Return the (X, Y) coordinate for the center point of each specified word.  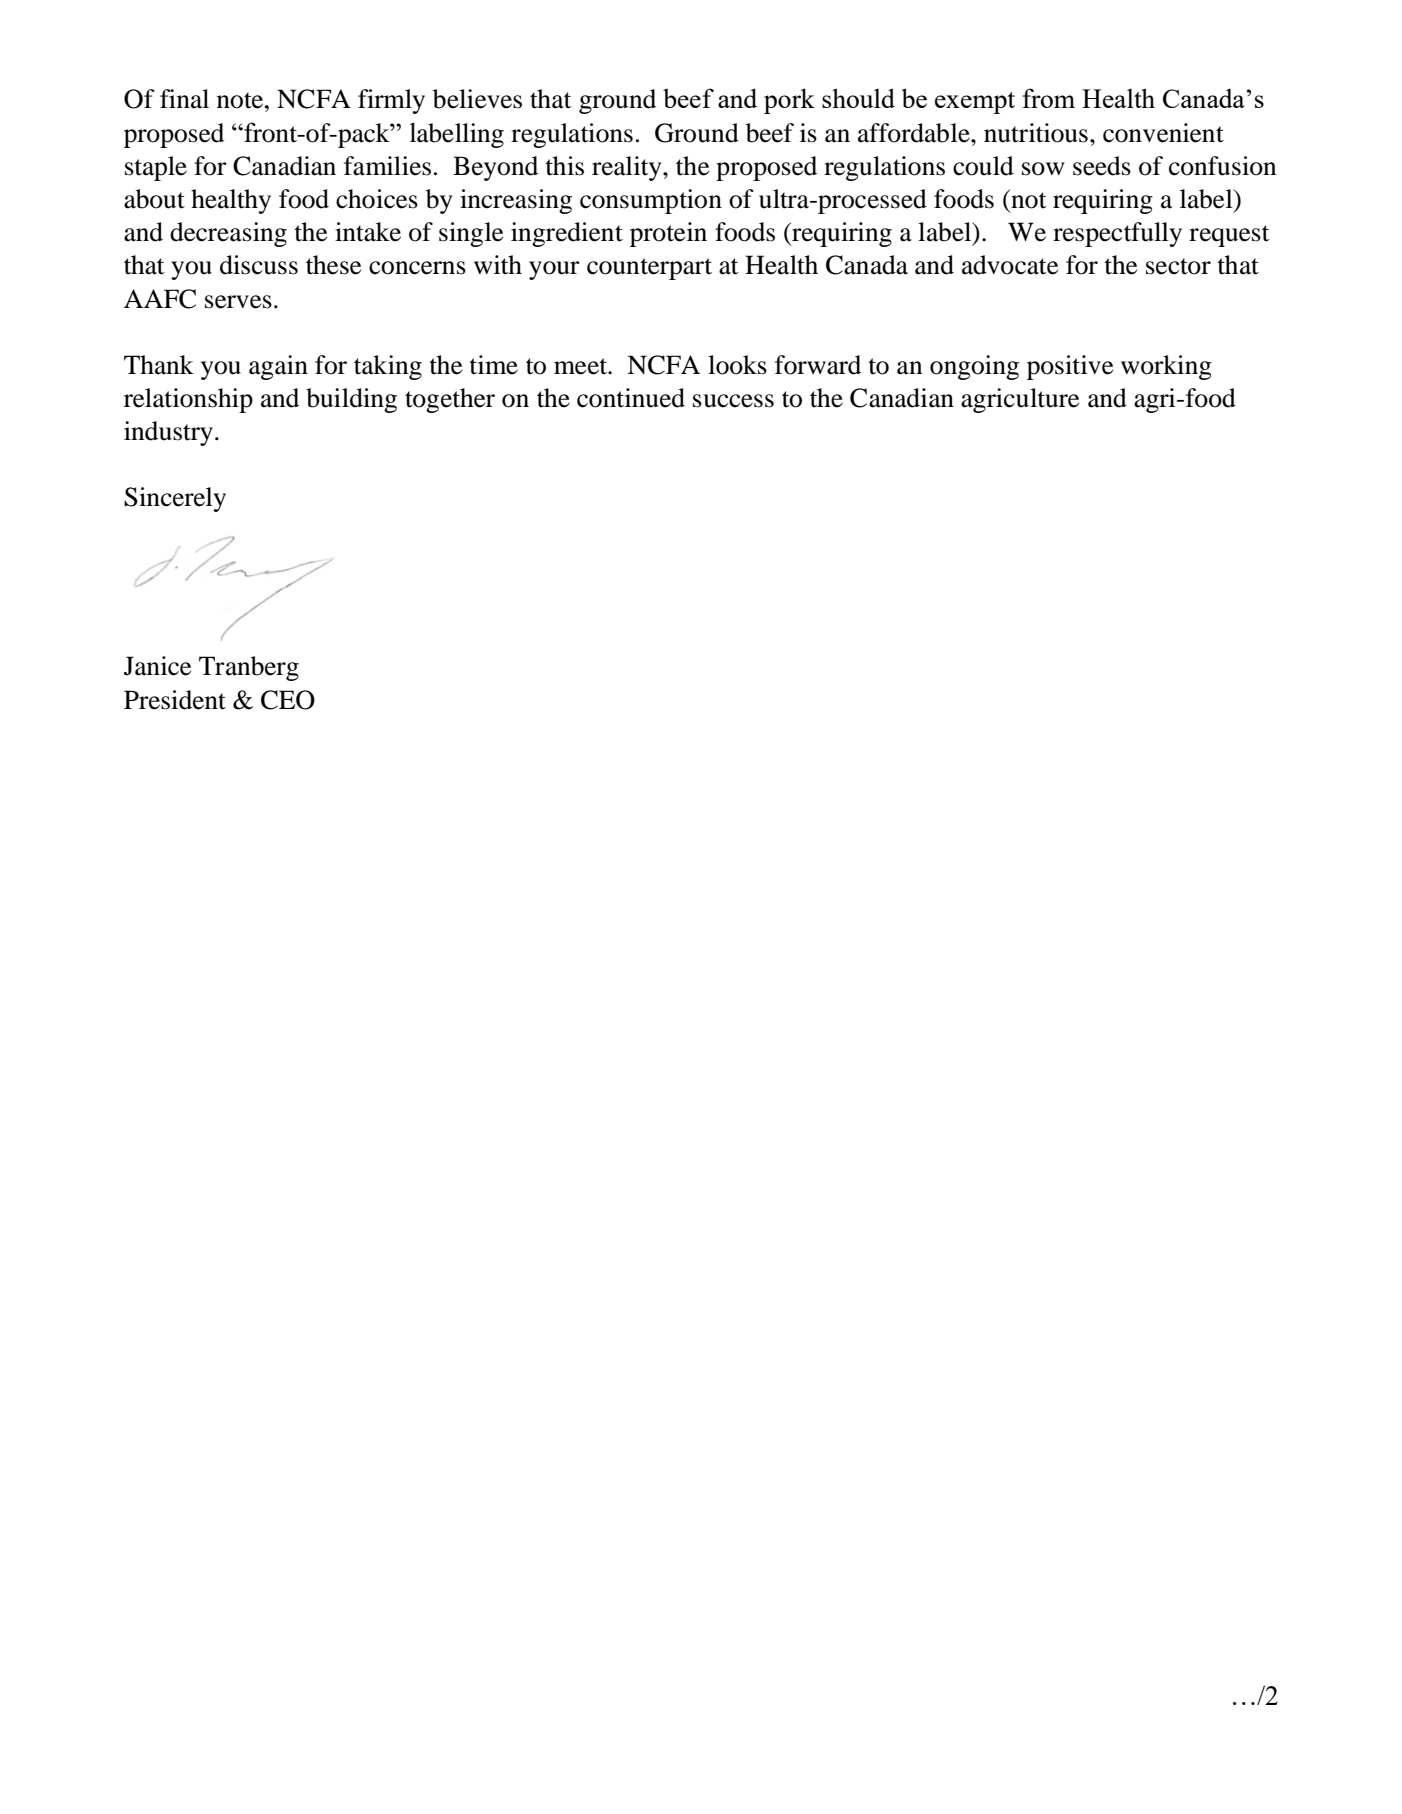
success (733, 401)
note (241, 100)
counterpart (649, 269)
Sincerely (175, 499)
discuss (259, 265)
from (1049, 98)
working (1166, 367)
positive (1070, 367)
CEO (288, 700)
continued (631, 398)
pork (789, 101)
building (351, 400)
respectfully (1117, 234)
